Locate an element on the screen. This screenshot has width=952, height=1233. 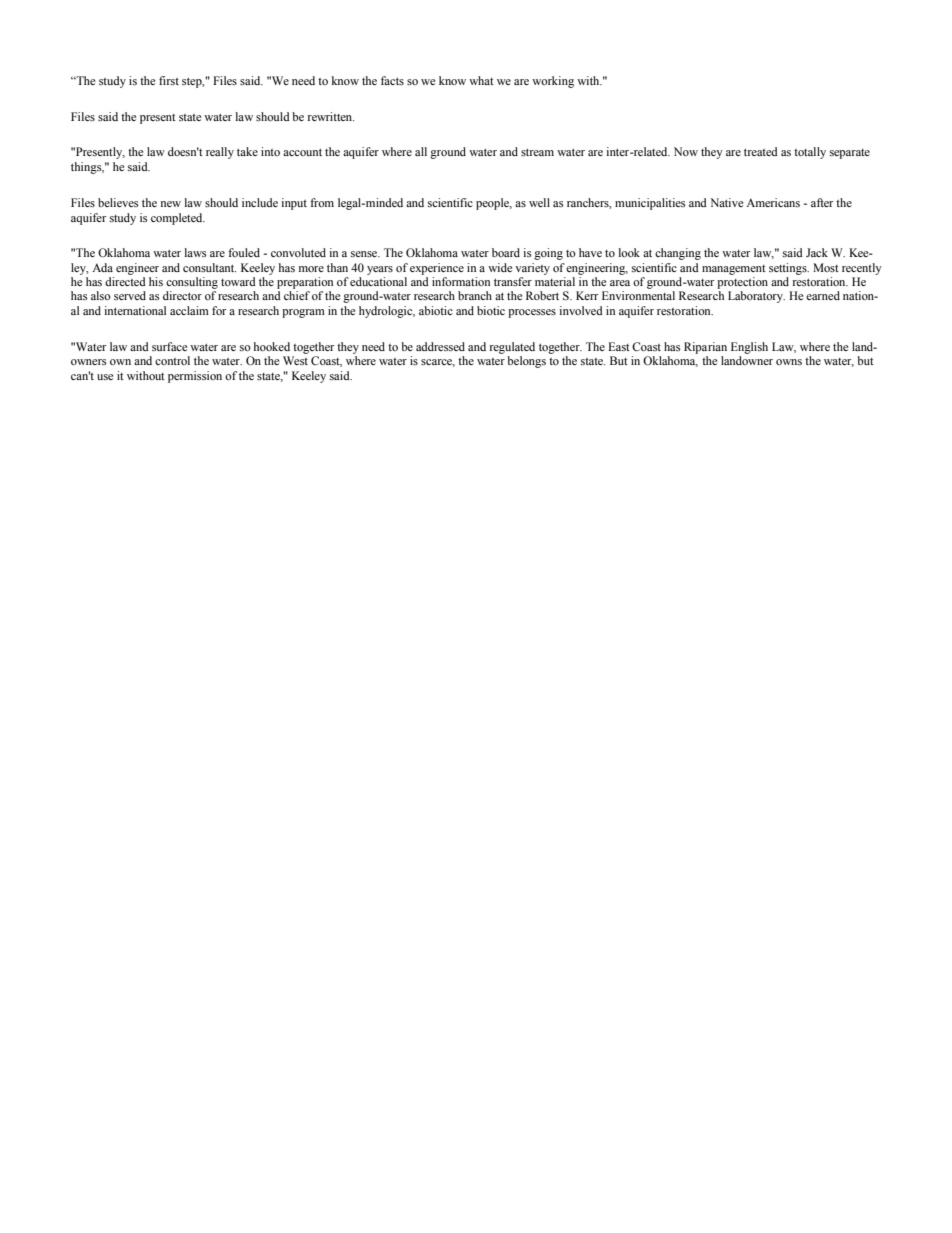
control is located at coordinates (172, 360).
